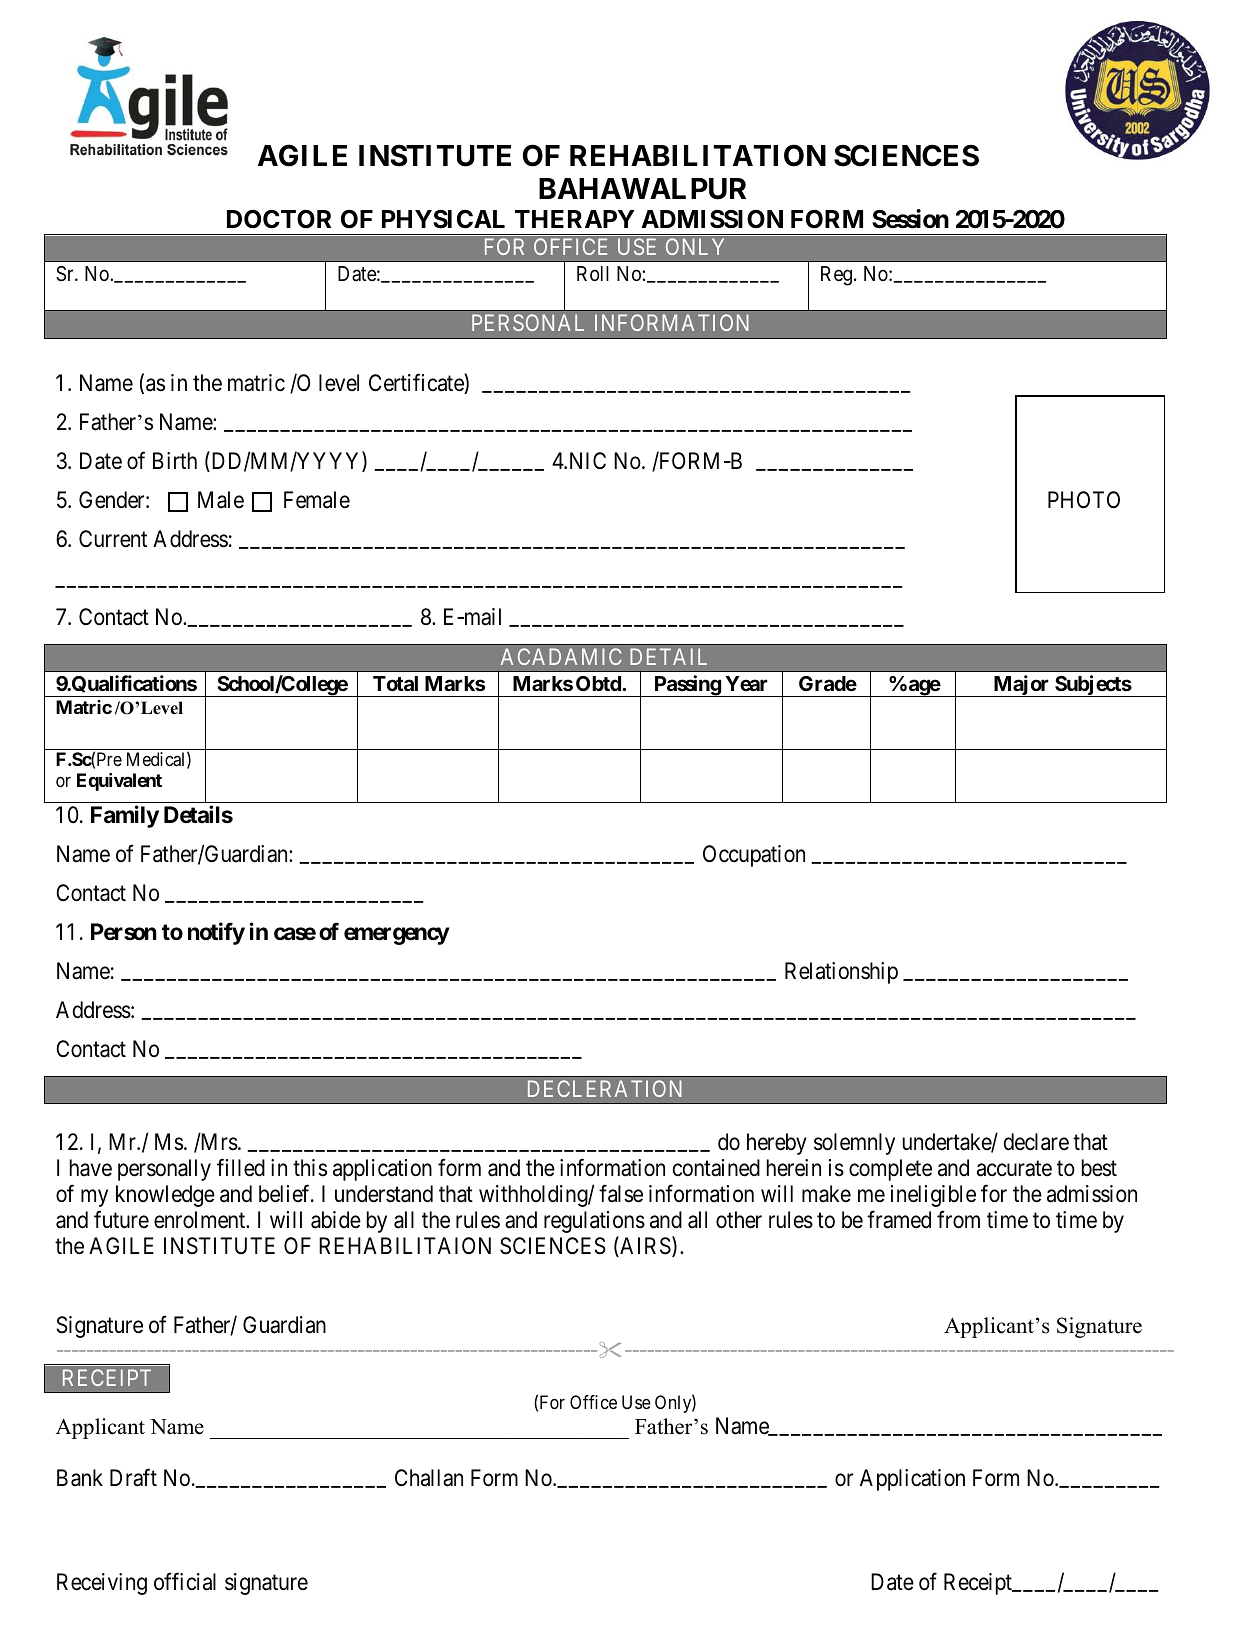 This image has width=1259, height=1629. What do you see at coordinates (621, 1194) in the image?
I see `false` at bounding box center [621, 1194].
